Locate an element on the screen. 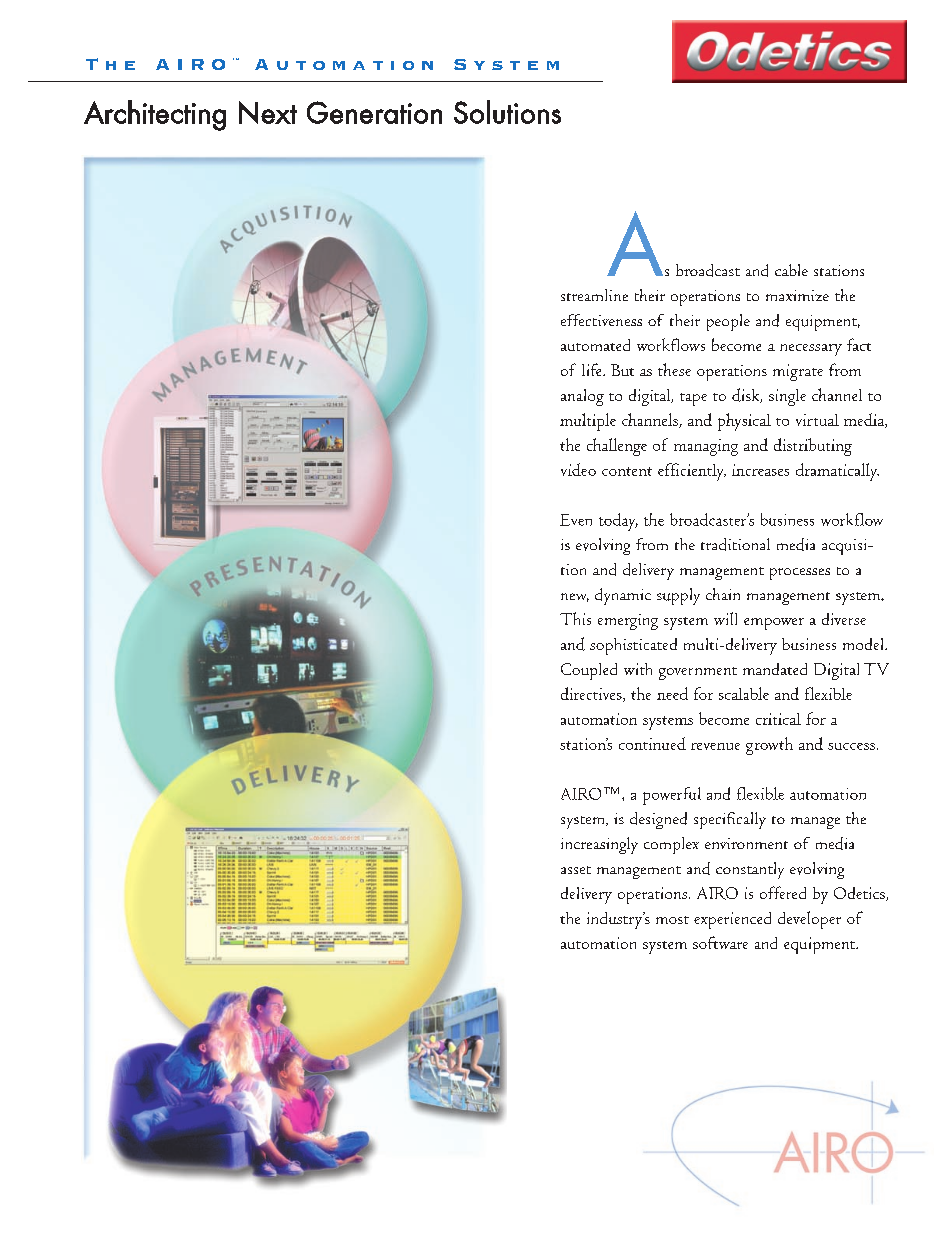  asset is located at coordinates (576, 870).
